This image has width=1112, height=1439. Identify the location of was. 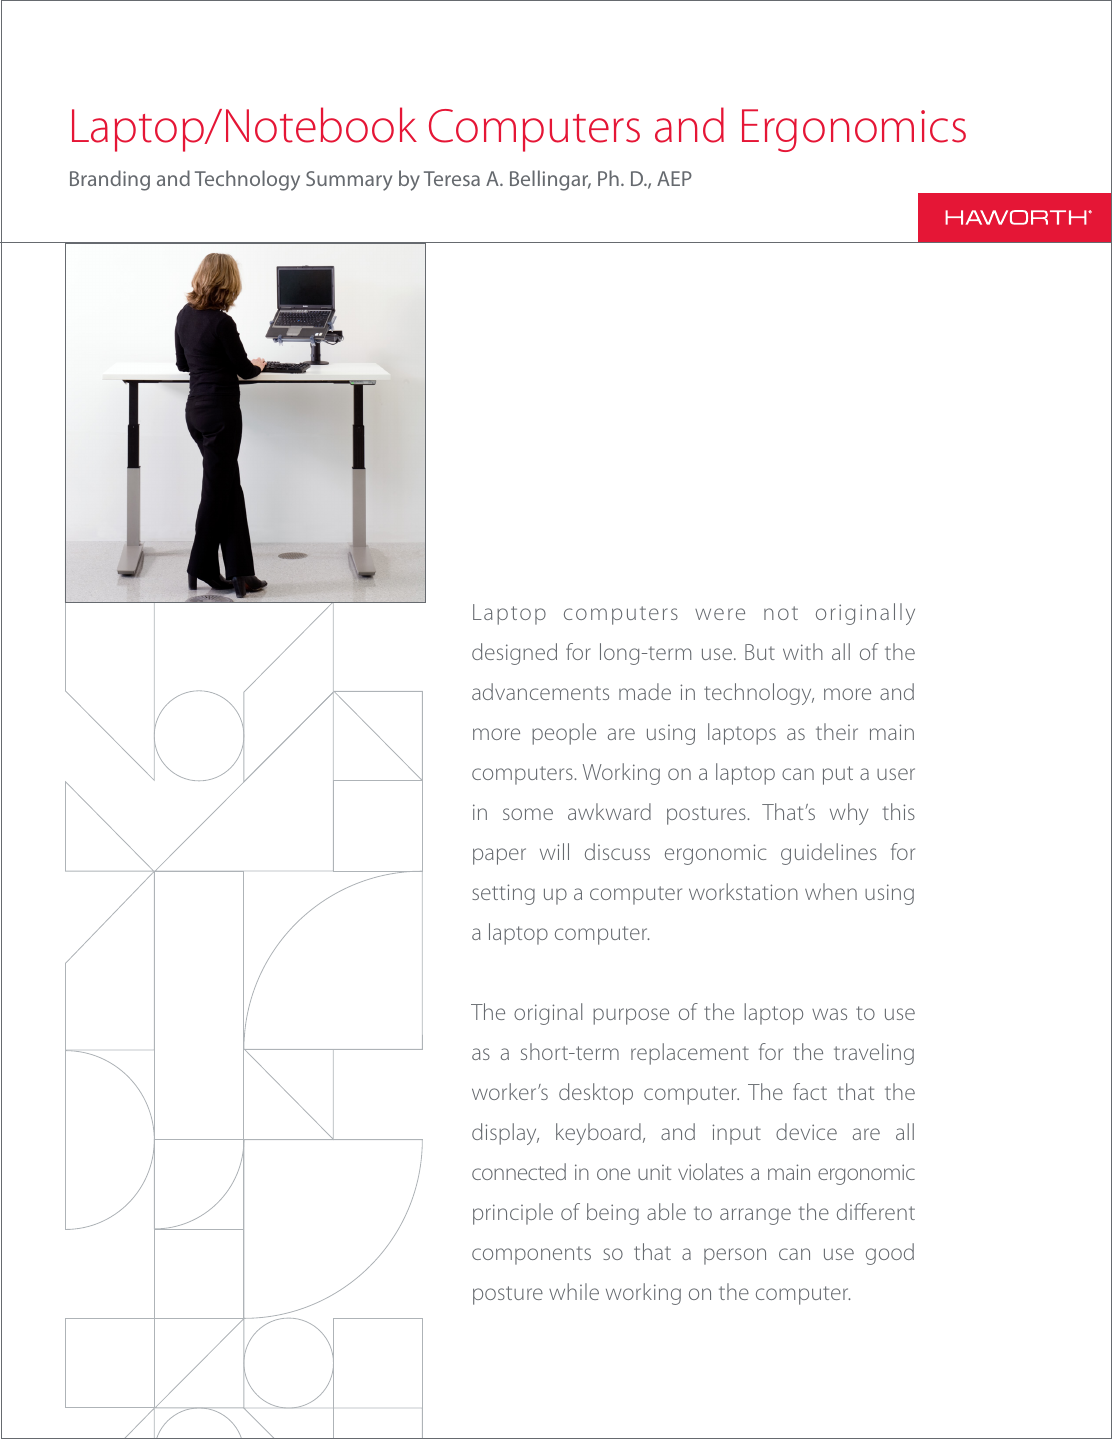
(829, 1014).
